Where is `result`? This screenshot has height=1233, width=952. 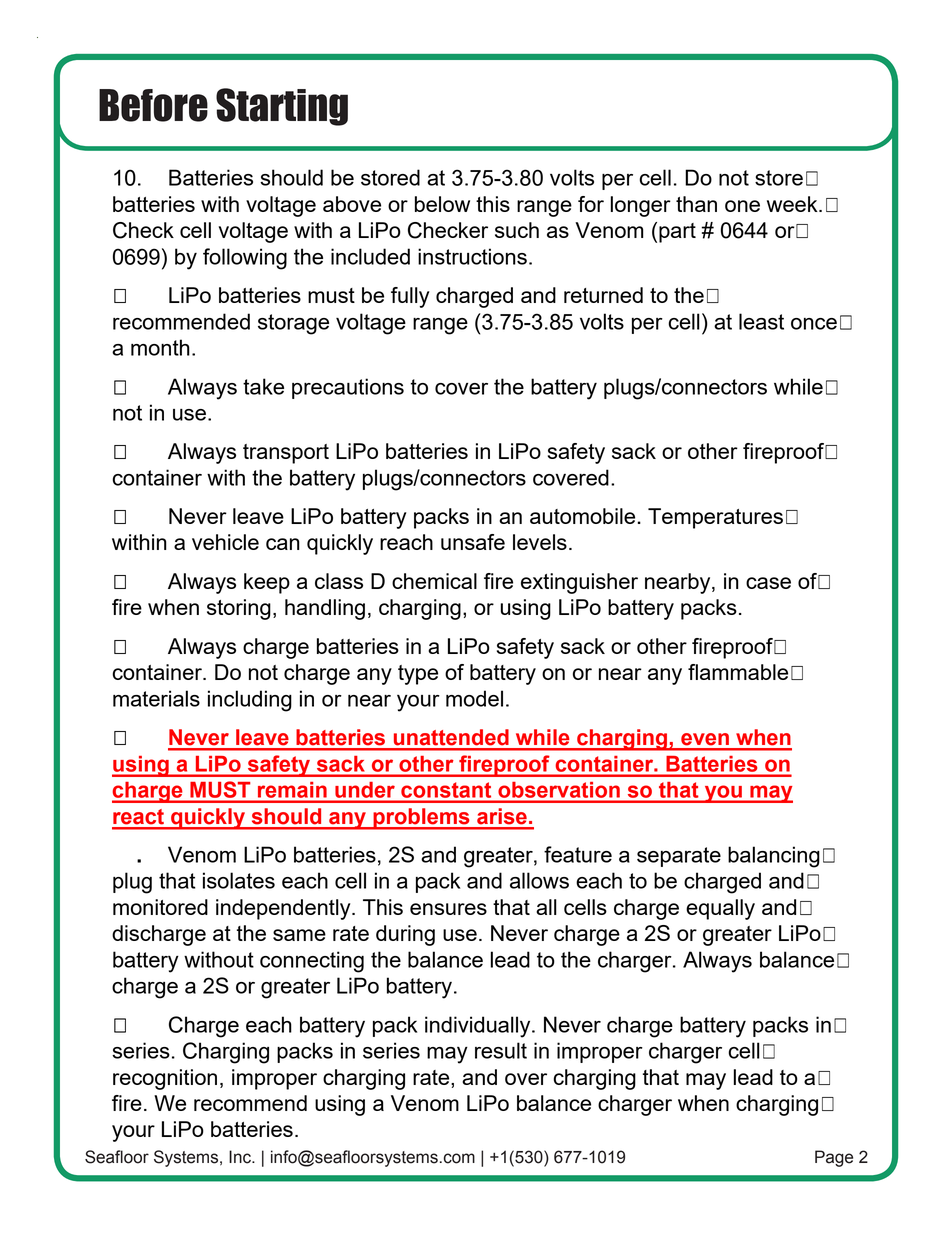
result is located at coordinates (501, 1050).
